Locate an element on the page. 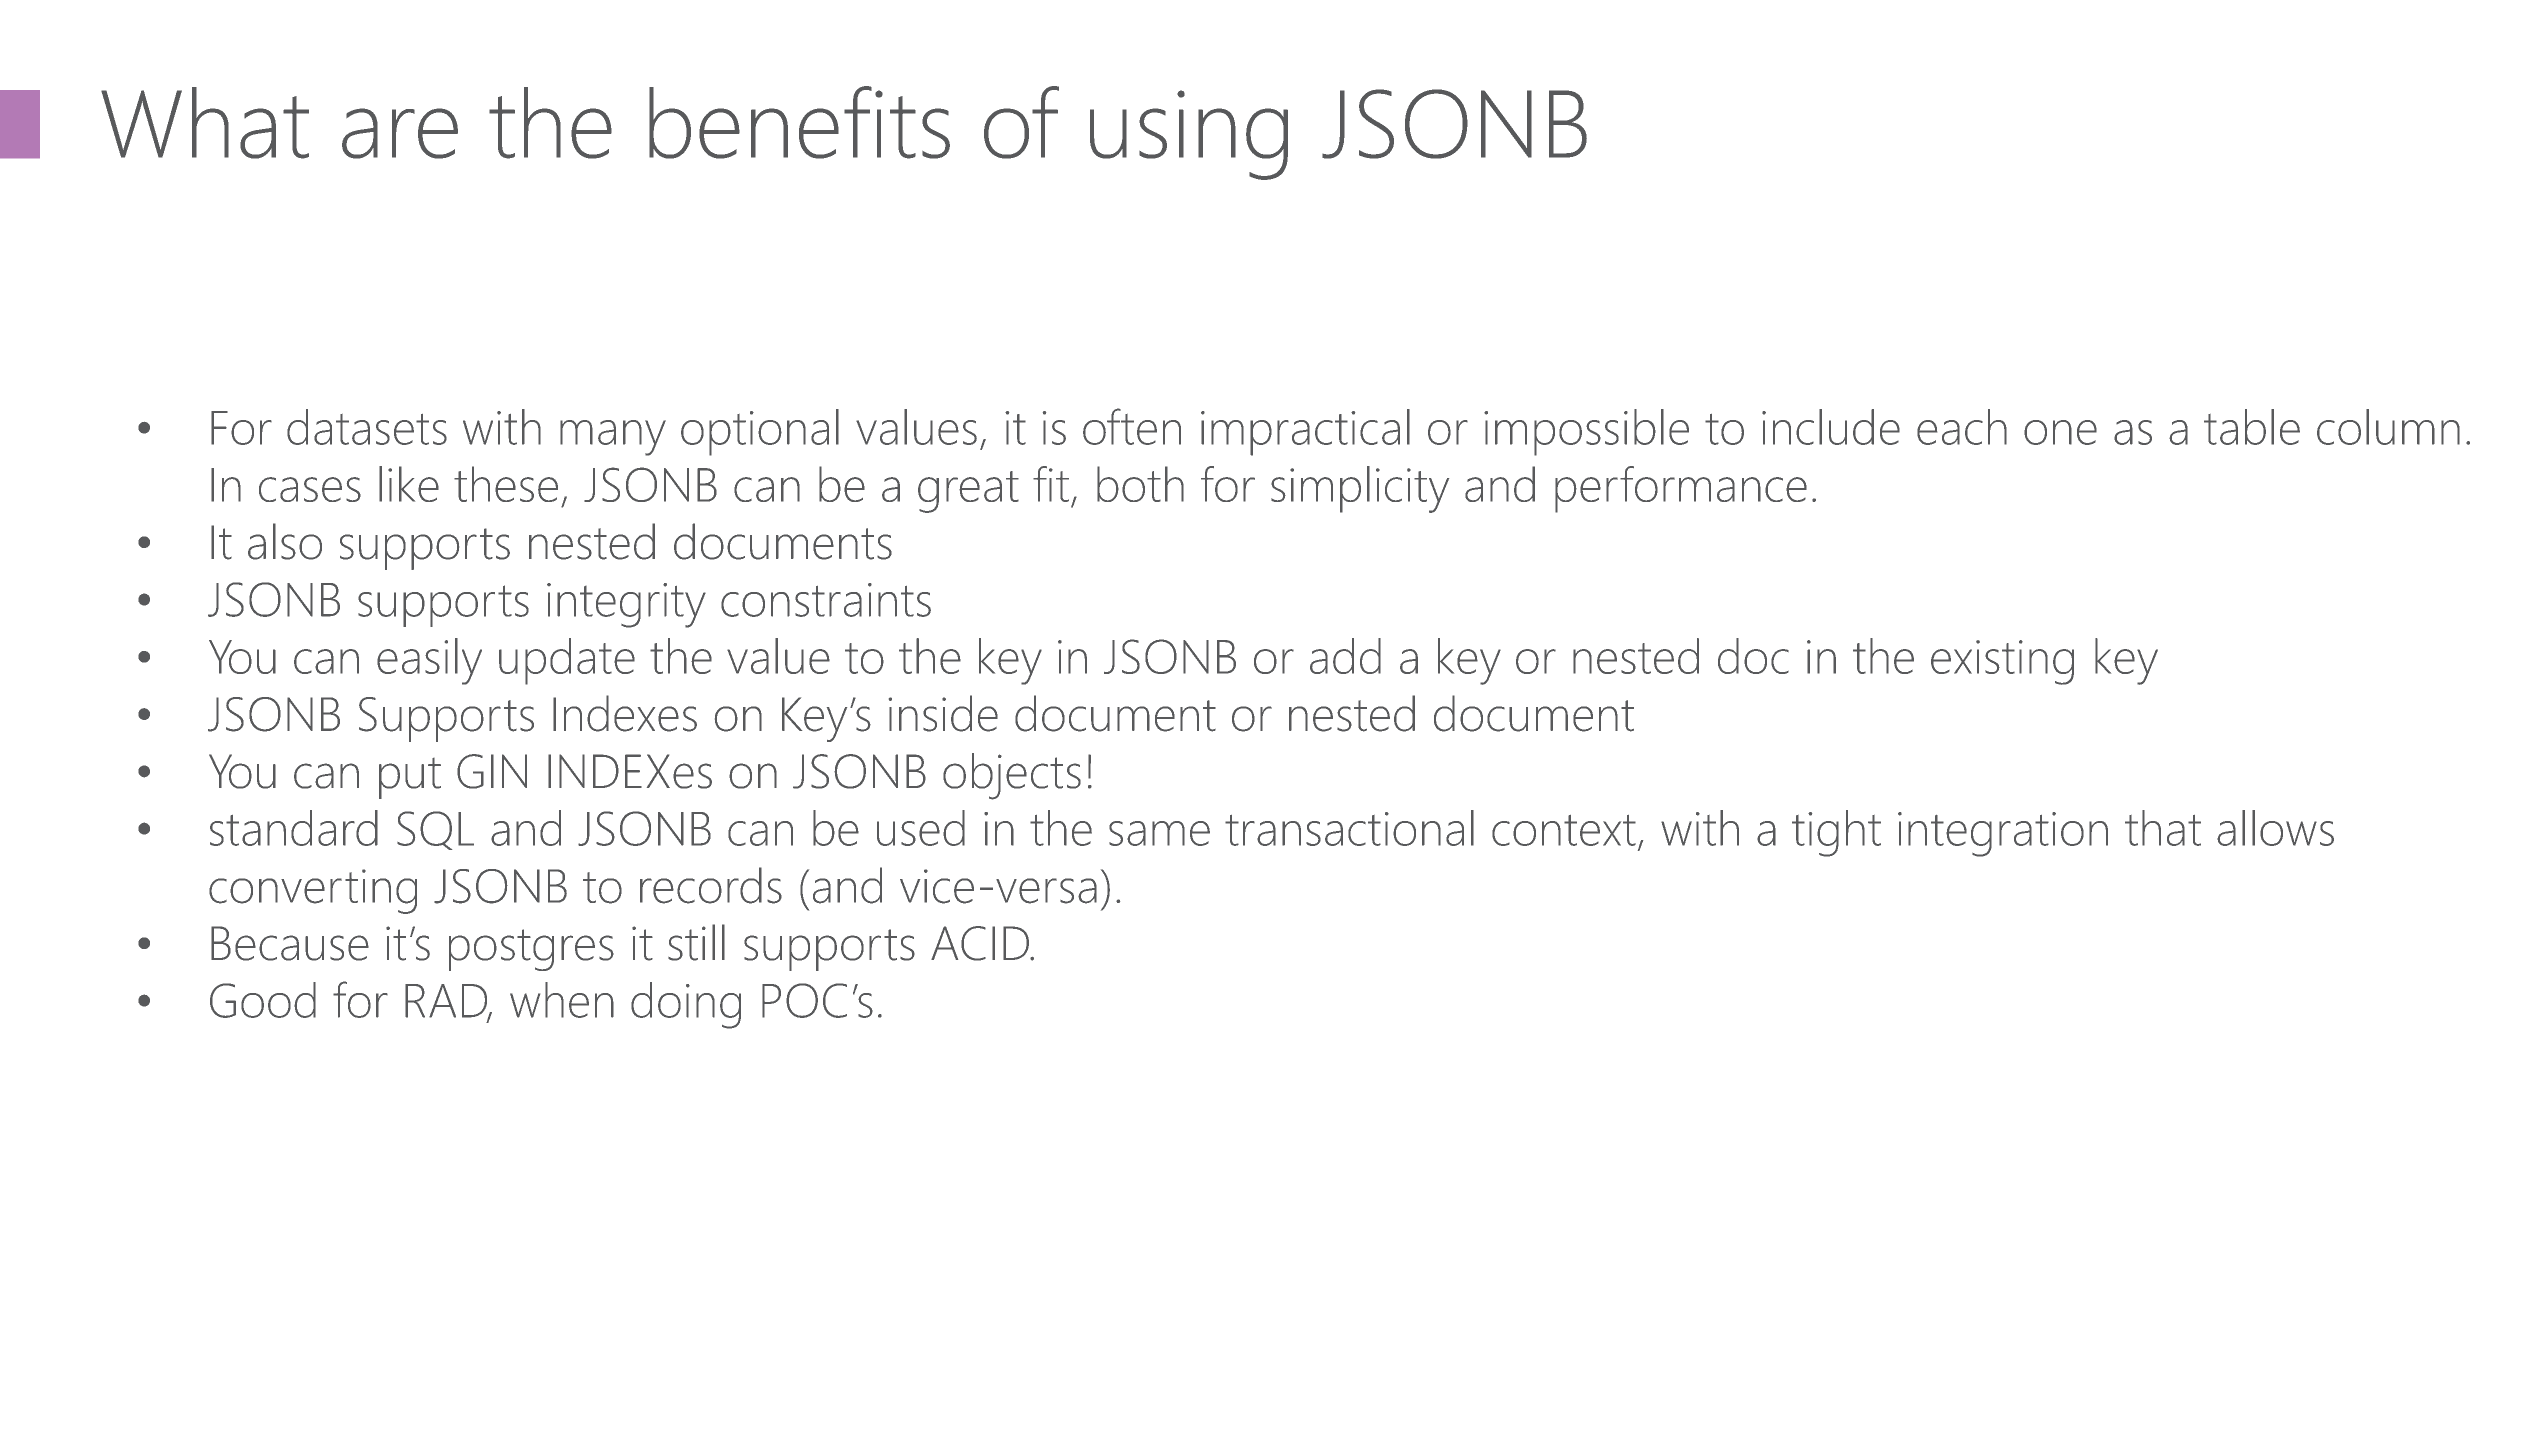 This page has width=2545, height=1432. table is located at coordinates (2252, 427).
